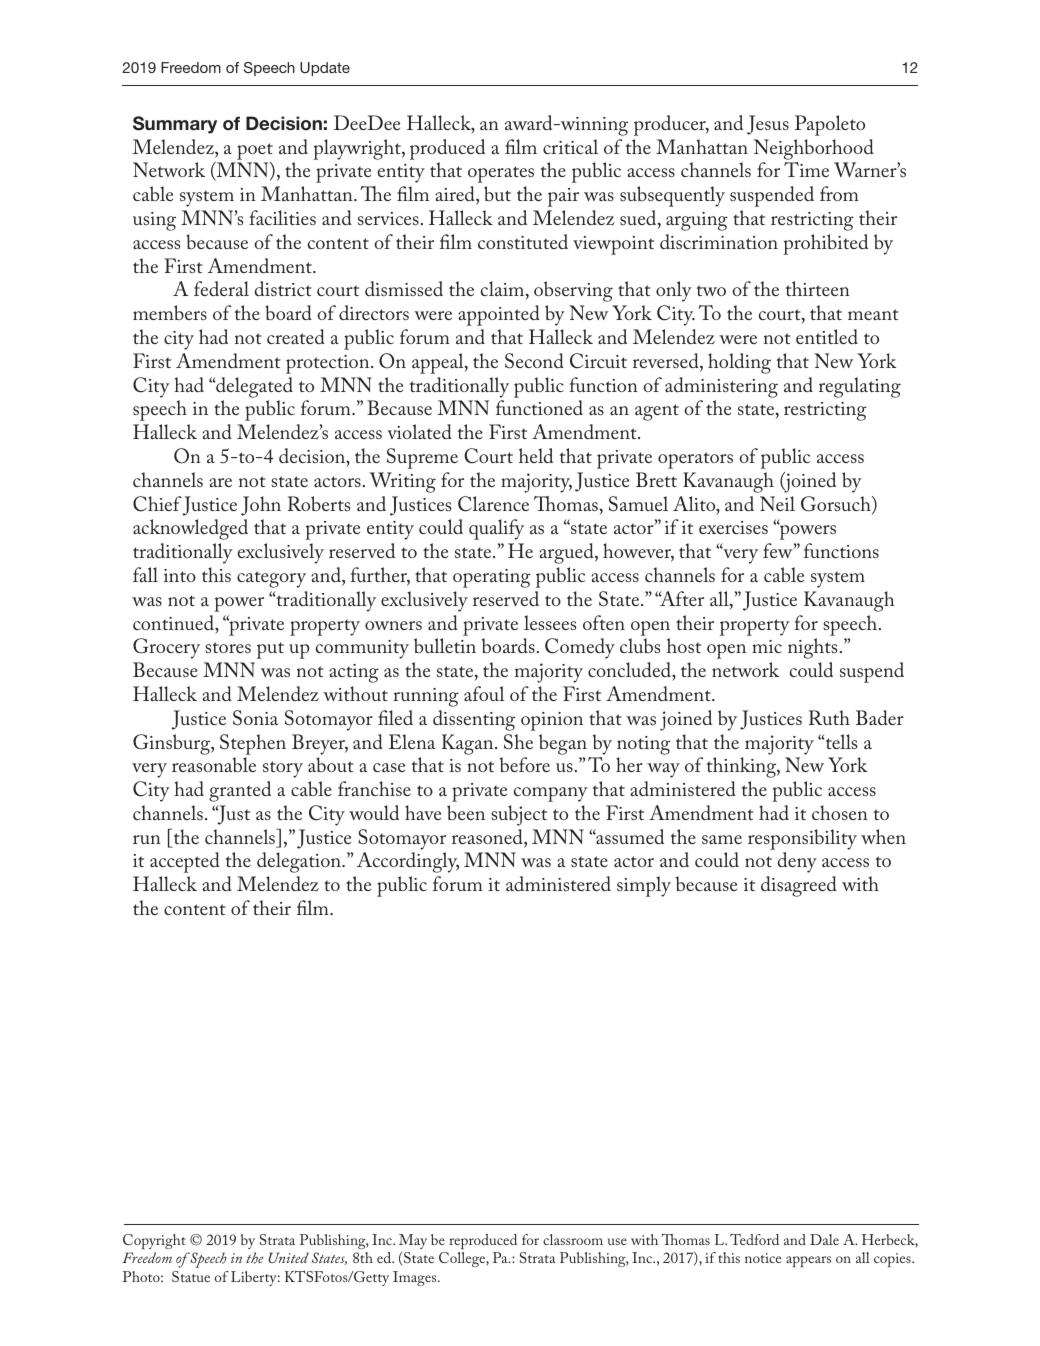 The width and height of the screenshot is (1040, 1346). I want to click on nights, so click(812, 648).
